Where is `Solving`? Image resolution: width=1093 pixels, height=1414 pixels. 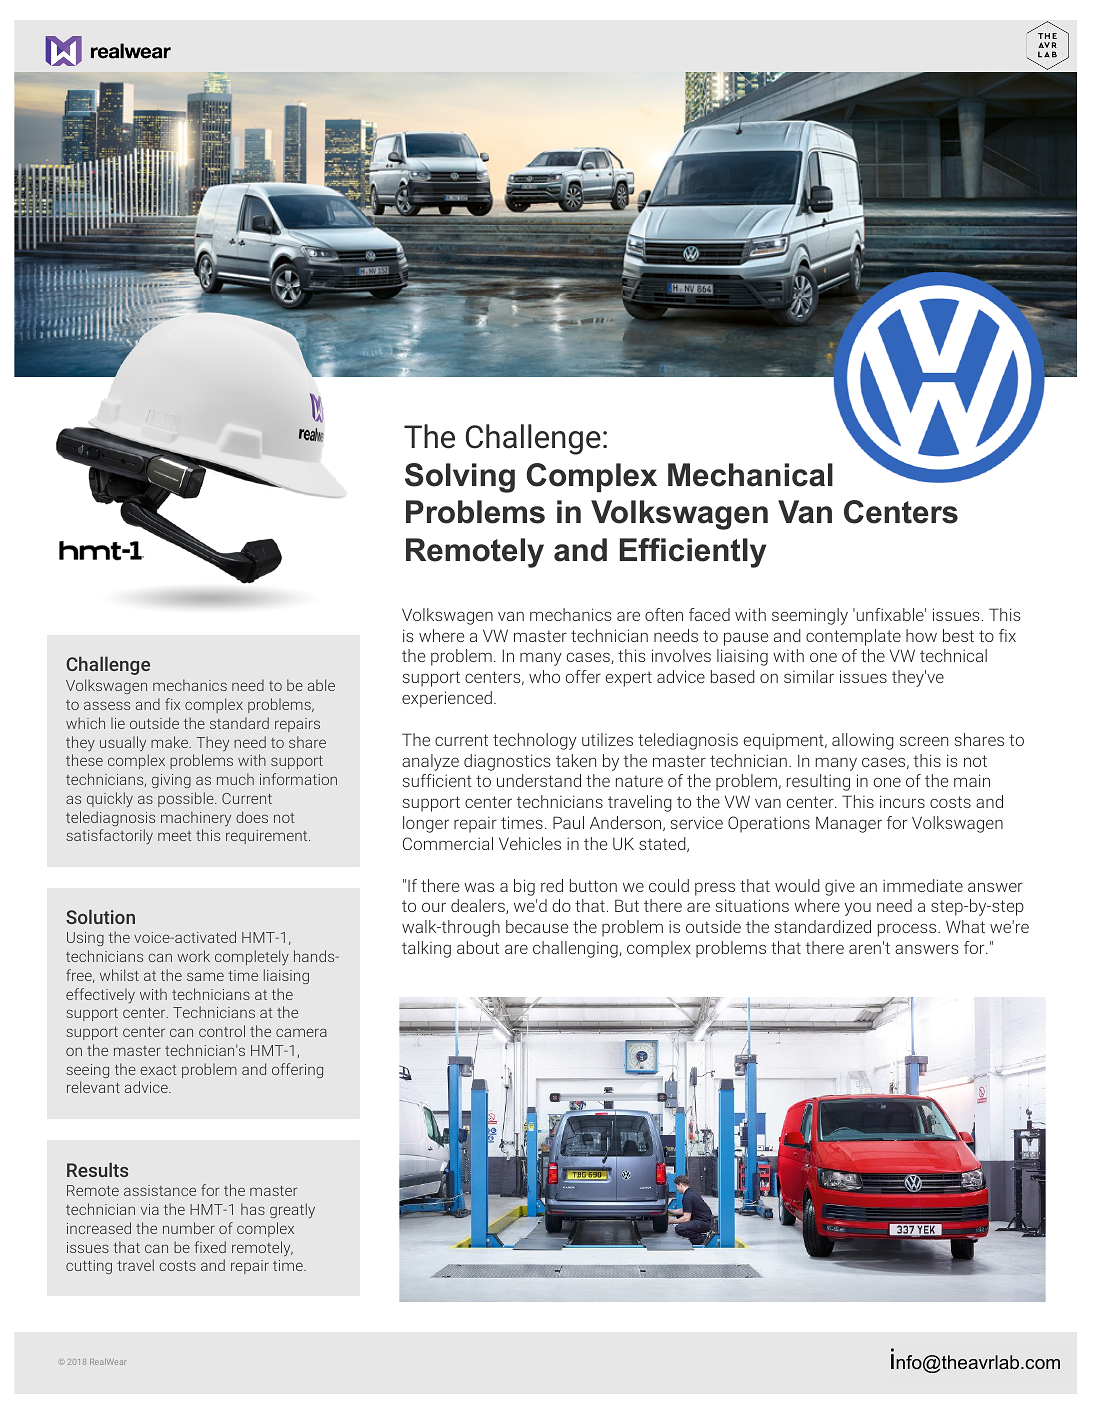
Solving is located at coordinates (460, 478).
